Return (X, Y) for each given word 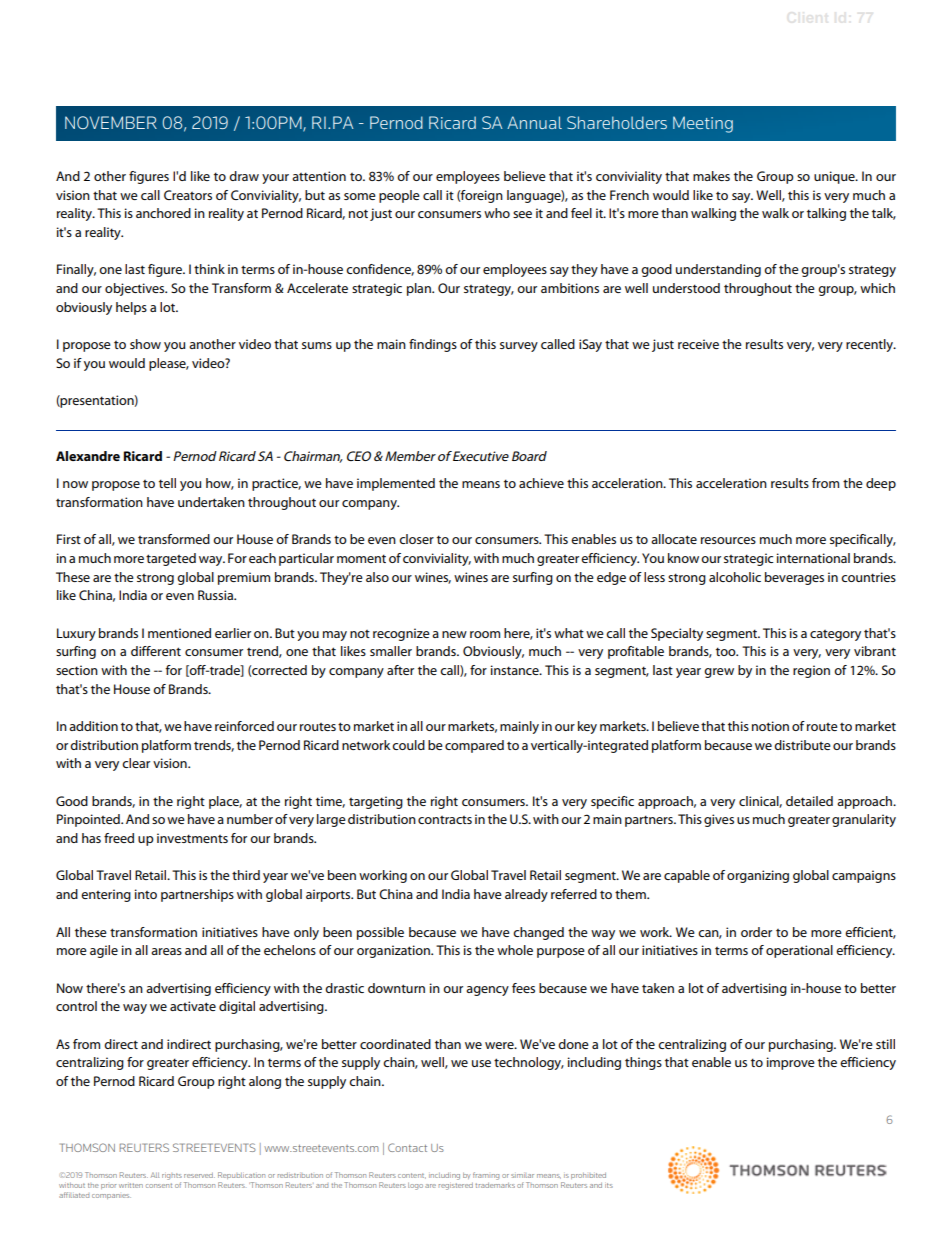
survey (519, 347)
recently (870, 345)
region (811, 671)
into (146, 894)
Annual (534, 122)
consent (159, 1185)
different (156, 651)
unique (835, 177)
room (485, 634)
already (526, 895)
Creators (188, 195)
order (756, 932)
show (145, 344)
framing (486, 1176)
